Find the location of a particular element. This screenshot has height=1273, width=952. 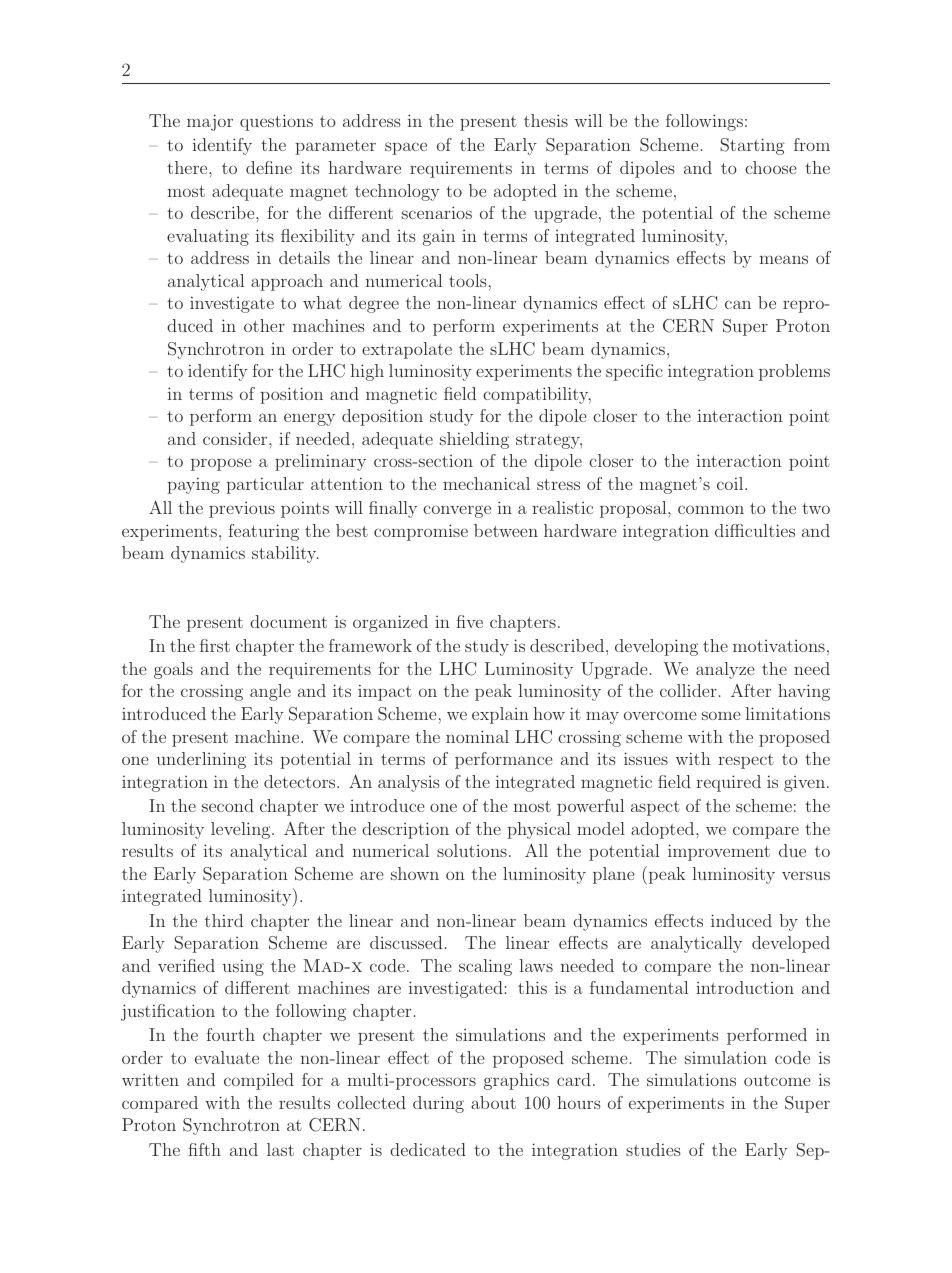

Starting is located at coordinates (752, 146).
